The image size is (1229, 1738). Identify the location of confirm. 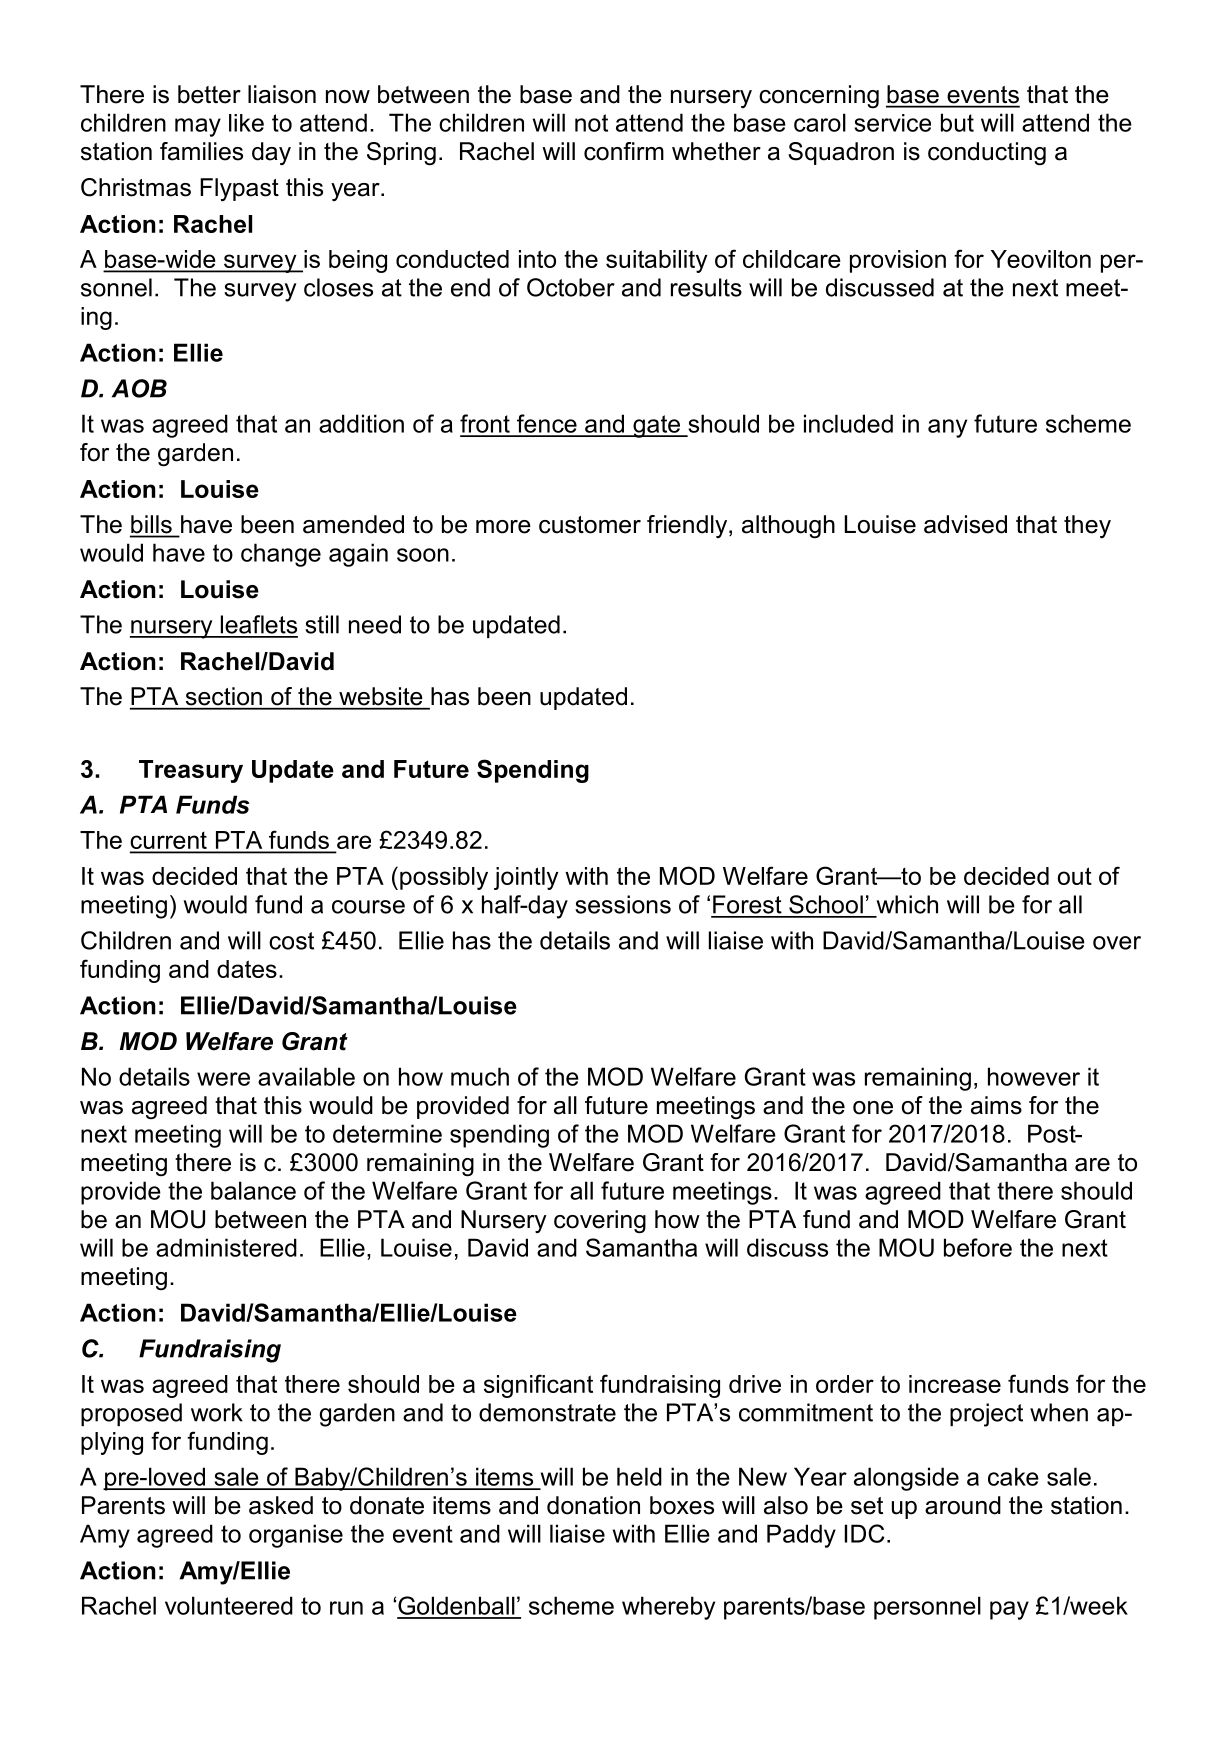
(624, 151).
